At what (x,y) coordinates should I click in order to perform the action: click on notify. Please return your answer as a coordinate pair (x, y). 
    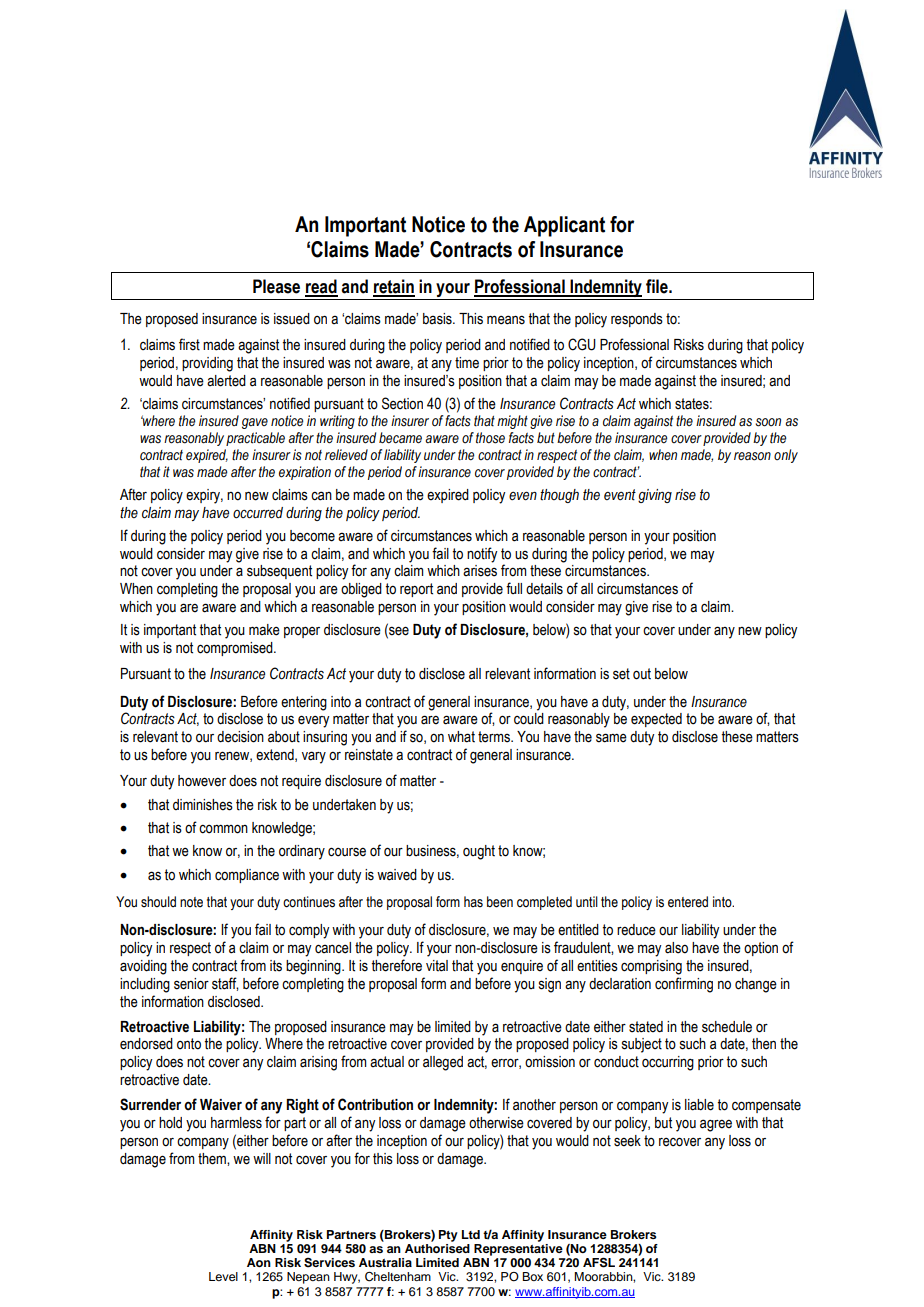
    Looking at the image, I should click on (482, 555).
